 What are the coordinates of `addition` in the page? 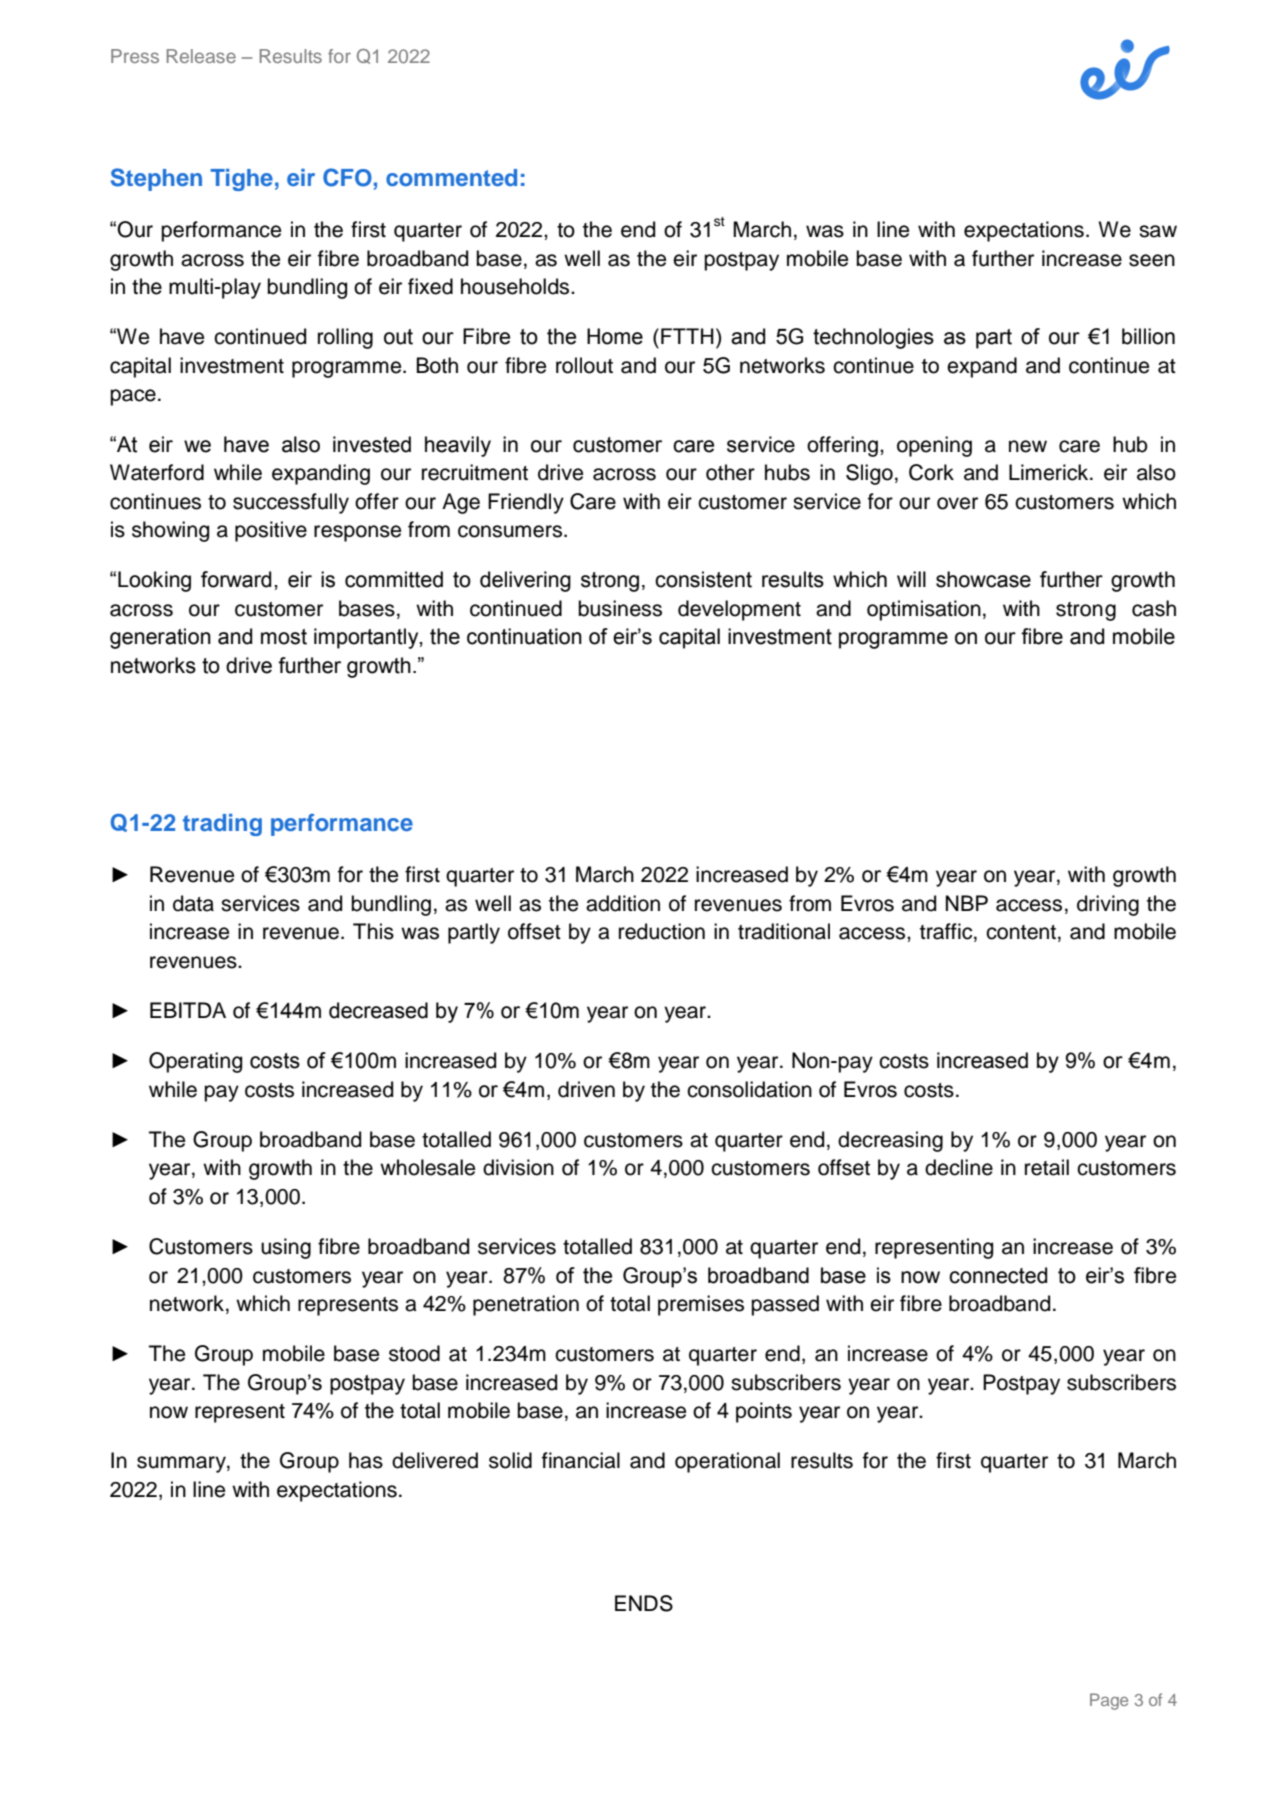 It's located at (623, 903).
